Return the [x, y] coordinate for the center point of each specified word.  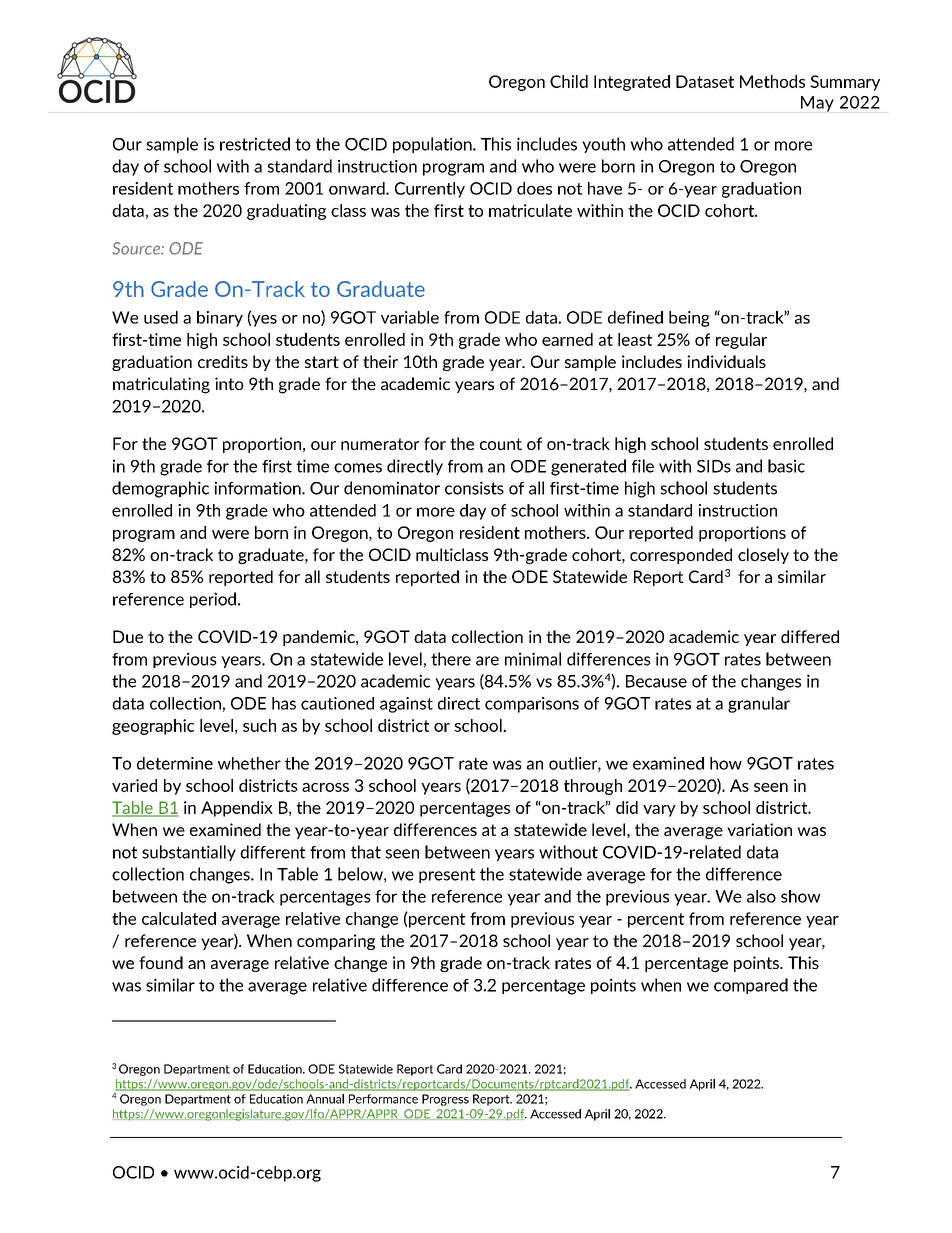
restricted [255, 144]
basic [786, 466]
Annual [325, 1099]
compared [751, 986]
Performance [383, 1099]
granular [759, 705]
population [433, 145]
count [501, 444]
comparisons [532, 705]
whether [249, 763]
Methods [772, 81]
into [229, 384]
